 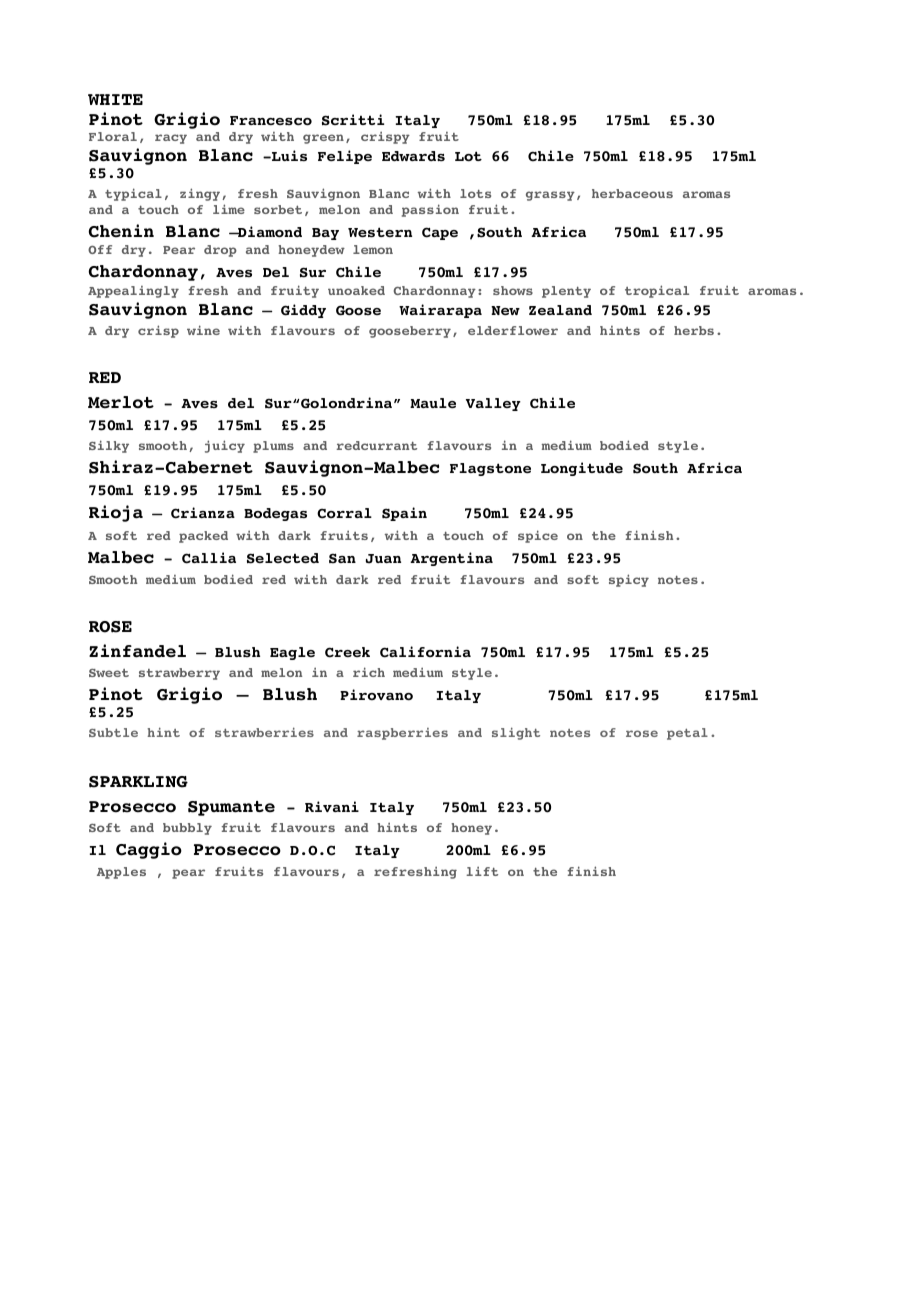 What do you see at coordinates (493, 404) in the page?
I see `Valley` at bounding box center [493, 404].
